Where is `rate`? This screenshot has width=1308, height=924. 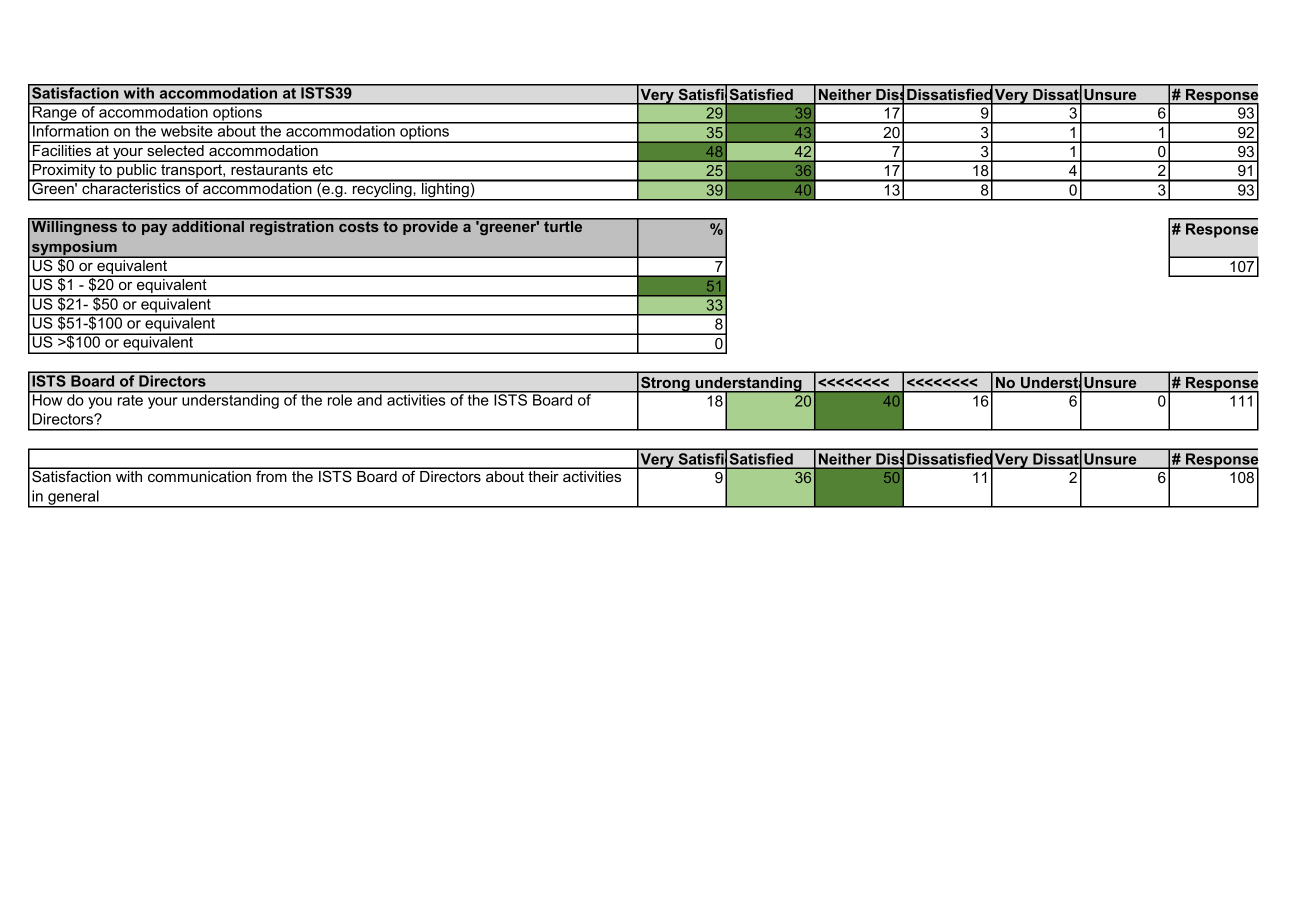
rate is located at coordinates (130, 399).
